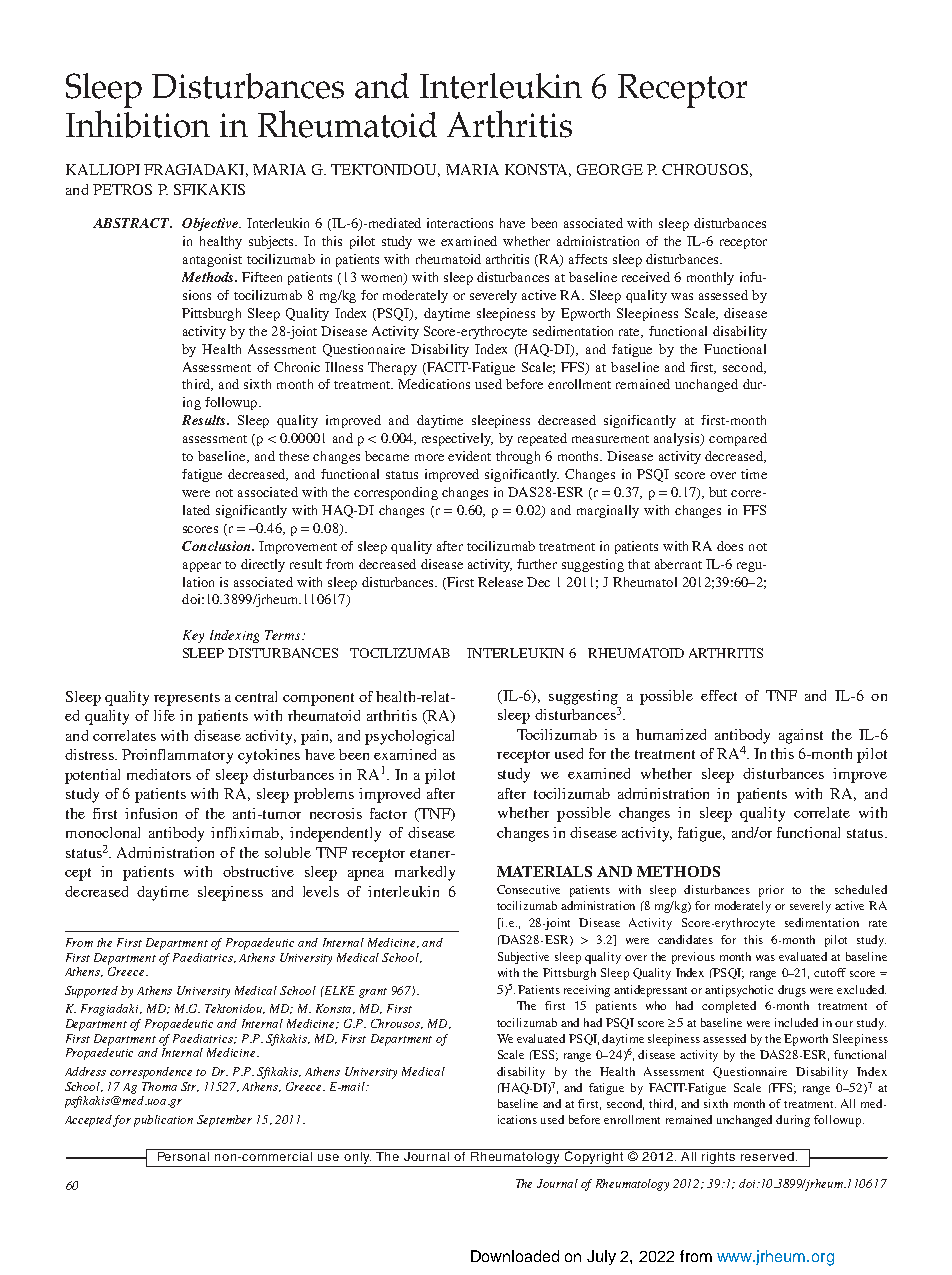 Image resolution: width=952 pixels, height=1275 pixels. I want to click on publication, so click(163, 1121).
